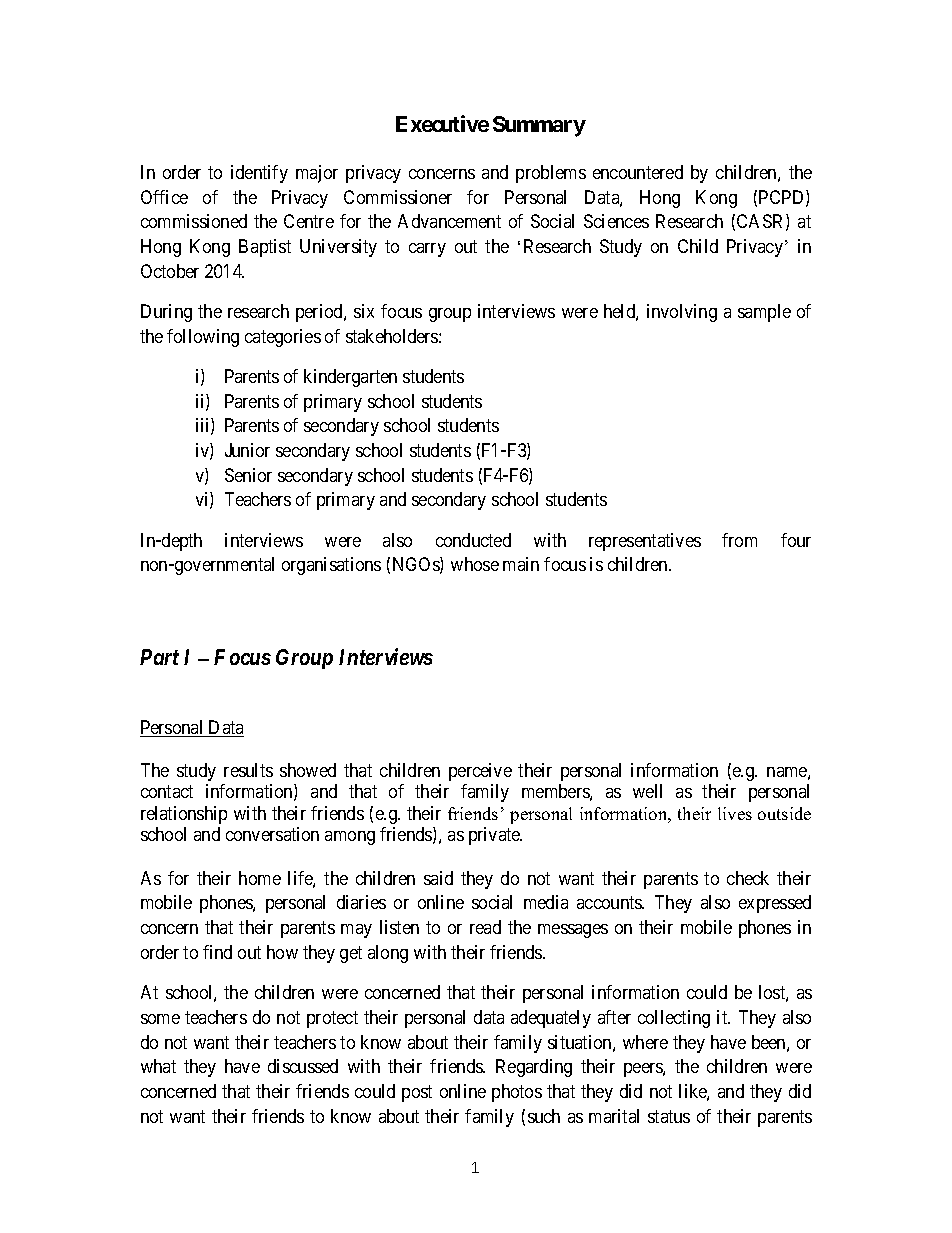 This document has height=1233, width=952. Describe the element at coordinates (259, 174) in the document. I see `identify` at that location.
